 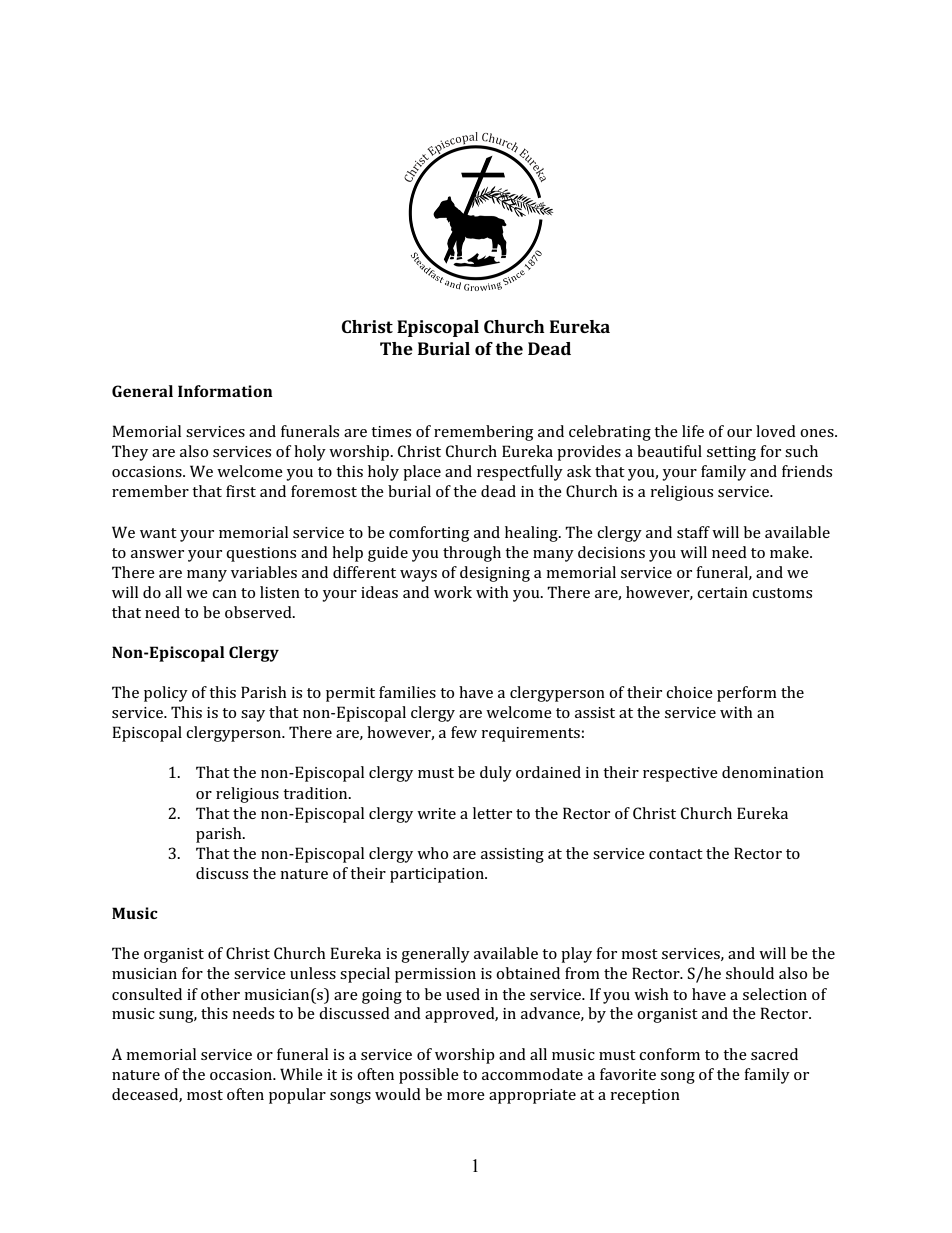 I want to click on life, so click(x=693, y=431).
